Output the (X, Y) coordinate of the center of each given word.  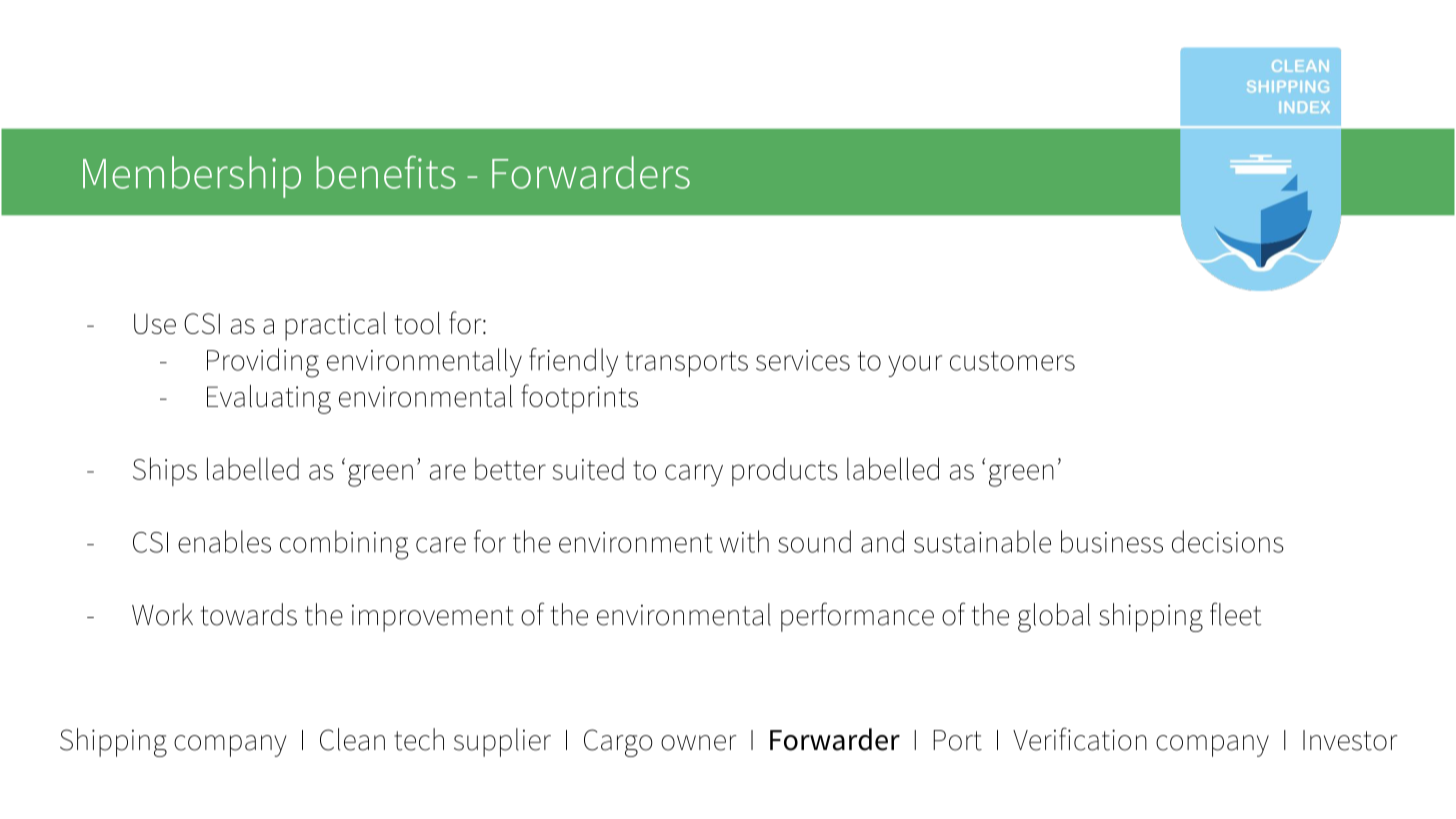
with (744, 541)
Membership (192, 177)
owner (699, 743)
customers (1012, 361)
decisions (1228, 541)
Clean (352, 739)
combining (344, 545)
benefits (386, 172)
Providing (263, 363)
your (915, 366)
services (803, 360)
